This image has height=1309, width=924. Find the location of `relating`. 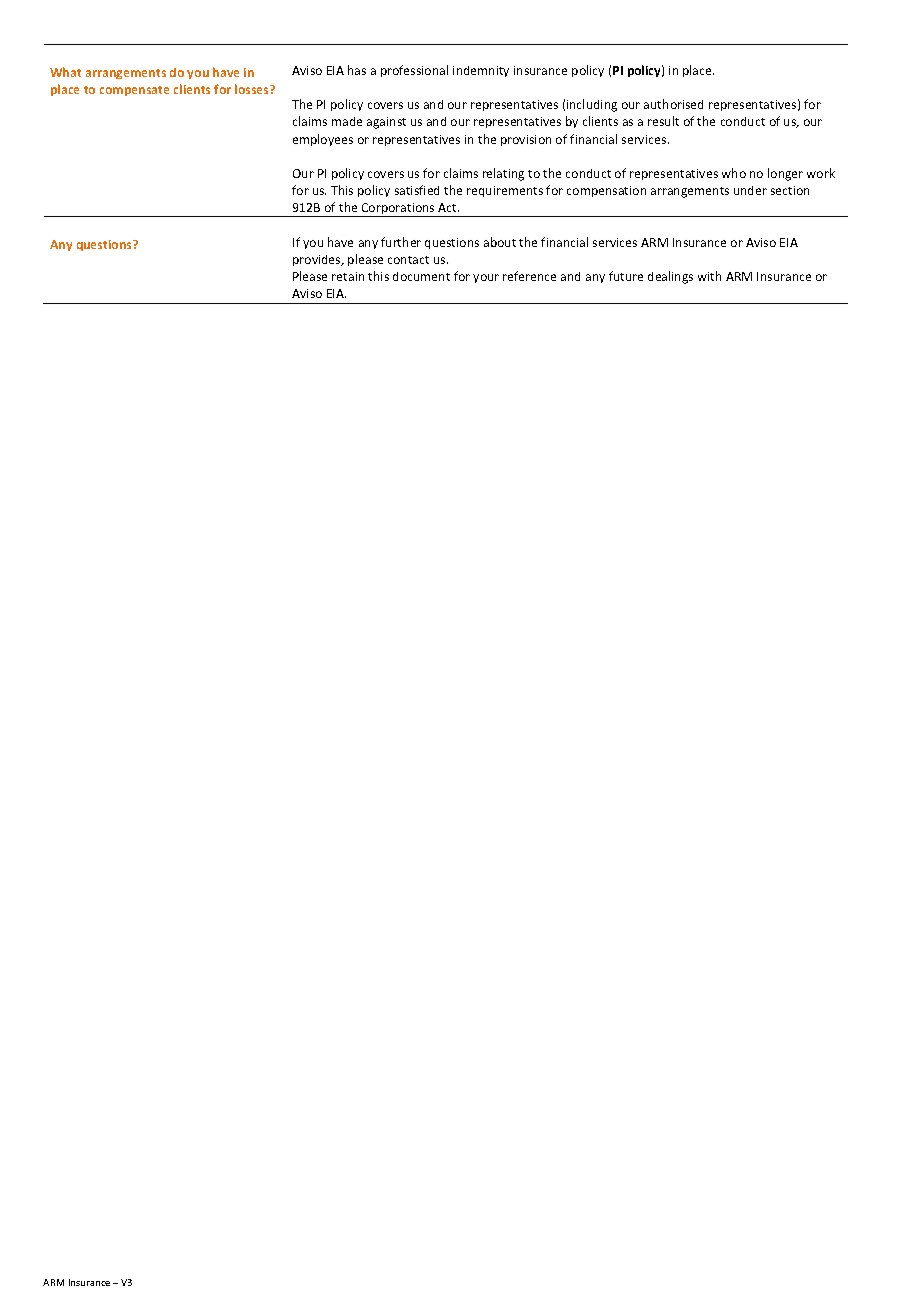

relating is located at coordinates (503, 174).
